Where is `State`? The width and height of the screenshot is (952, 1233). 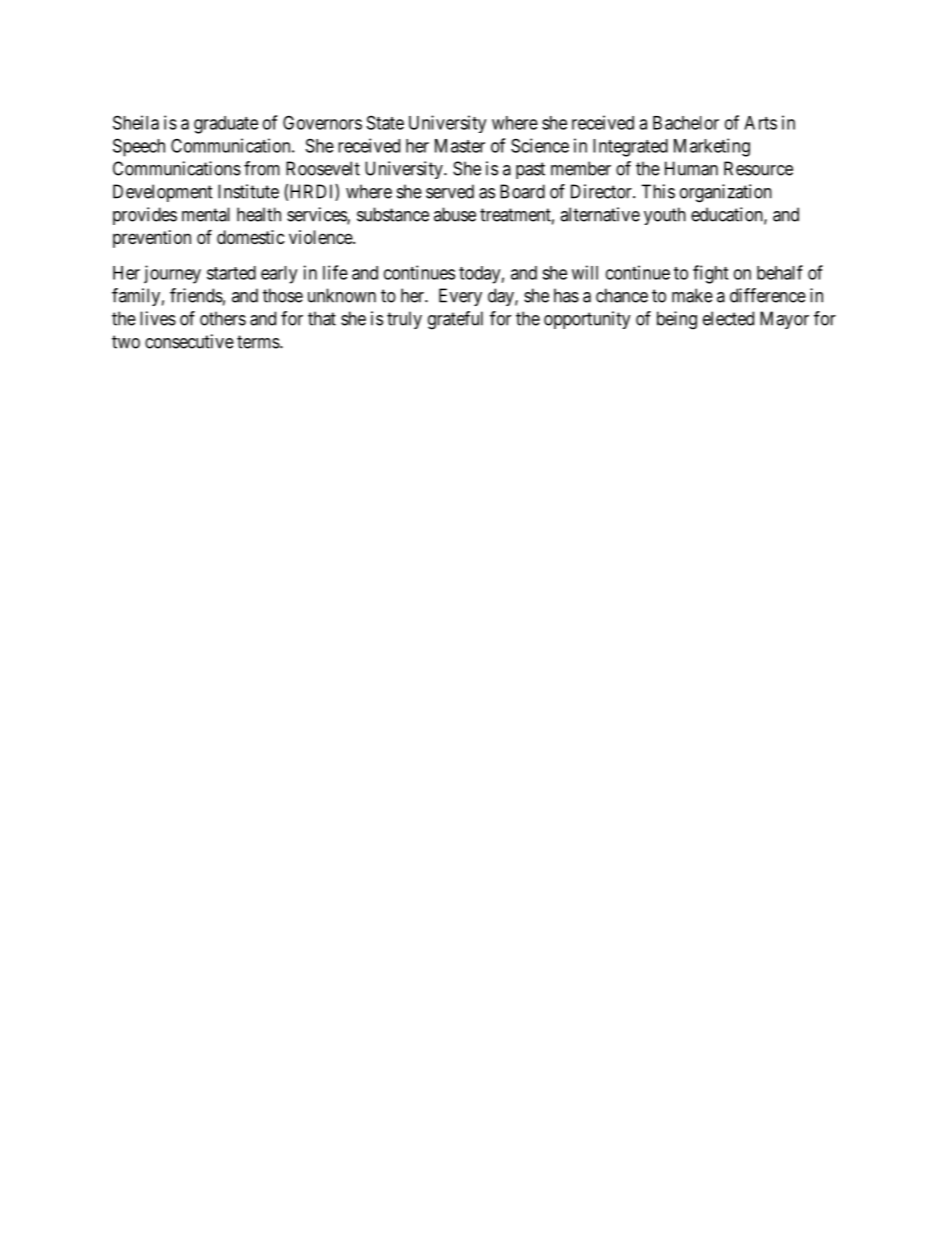 State is located at coordinates (385, 122).
